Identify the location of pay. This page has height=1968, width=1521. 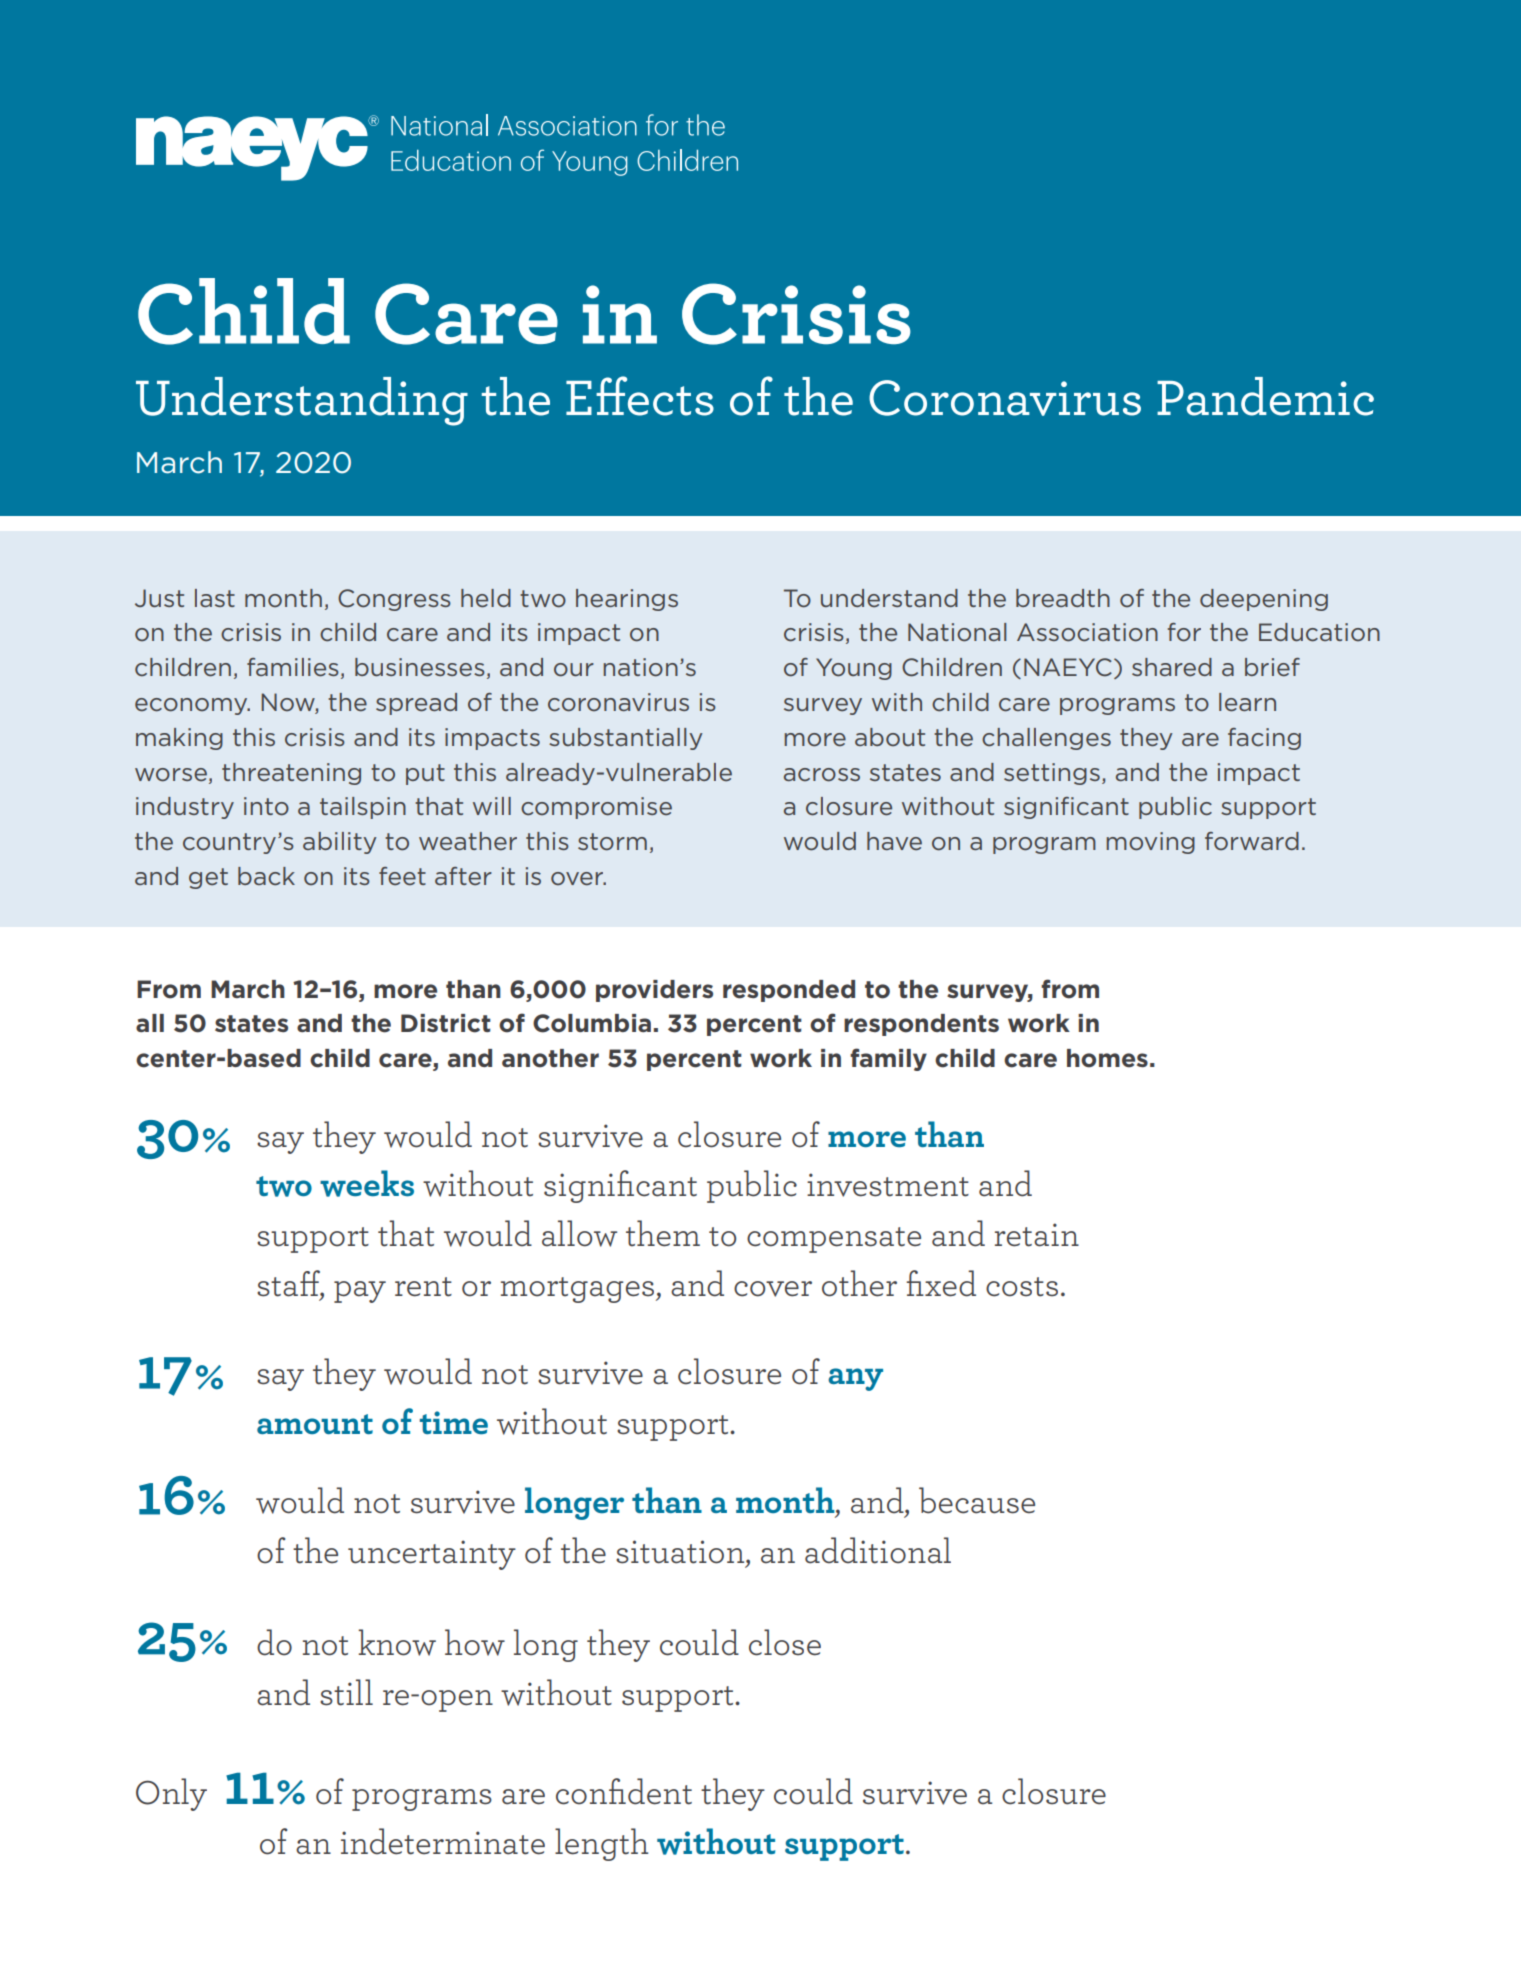
(360, 1292).
